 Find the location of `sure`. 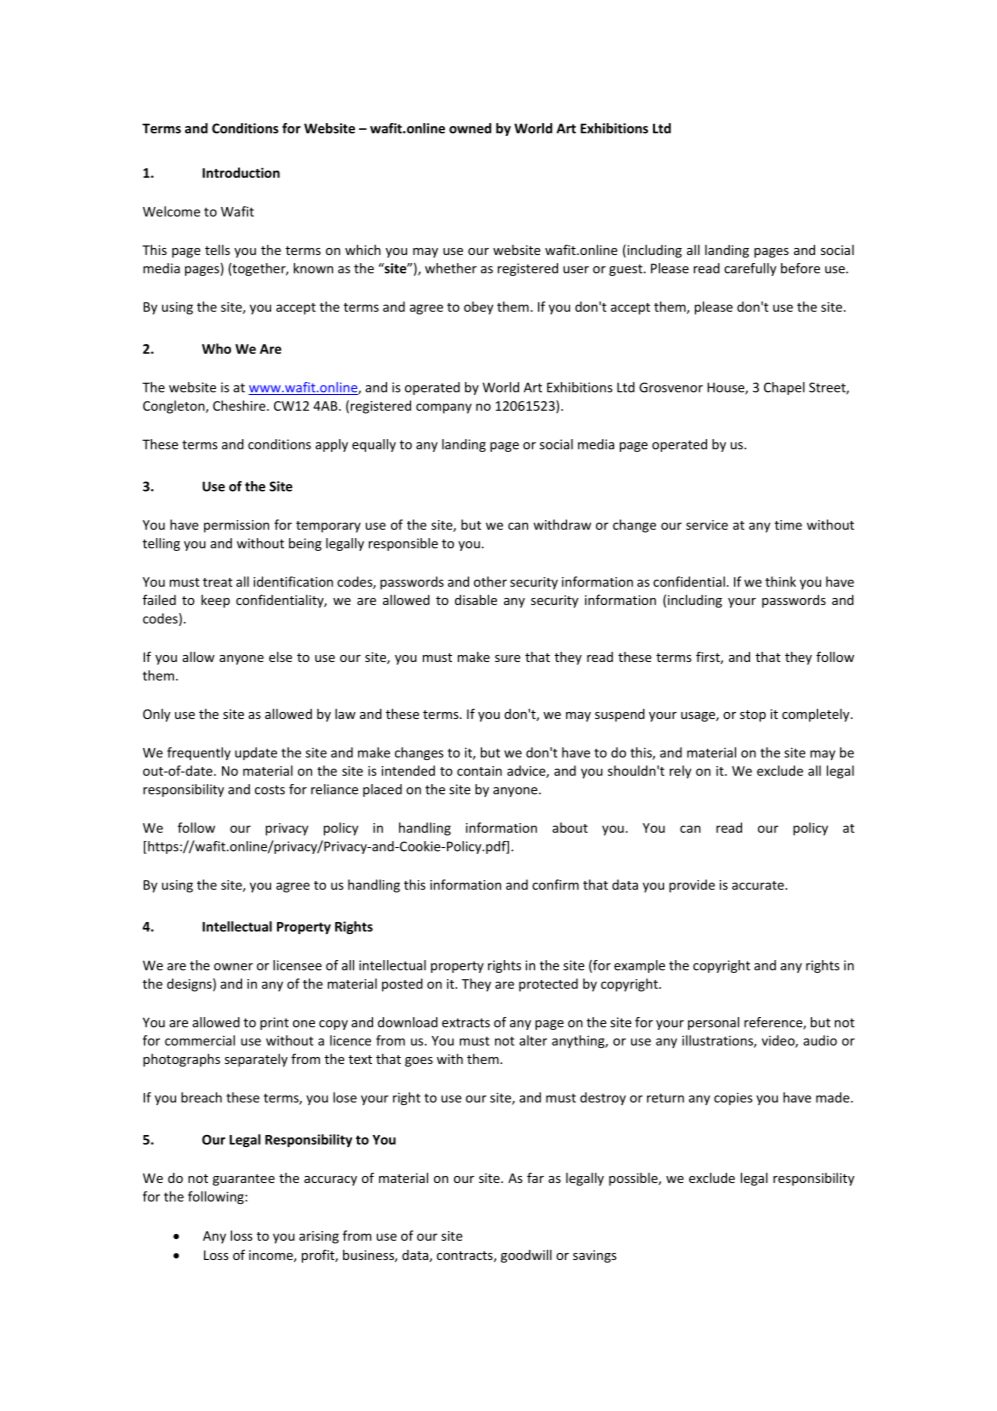

sure is located at coordinates (508, 658).
